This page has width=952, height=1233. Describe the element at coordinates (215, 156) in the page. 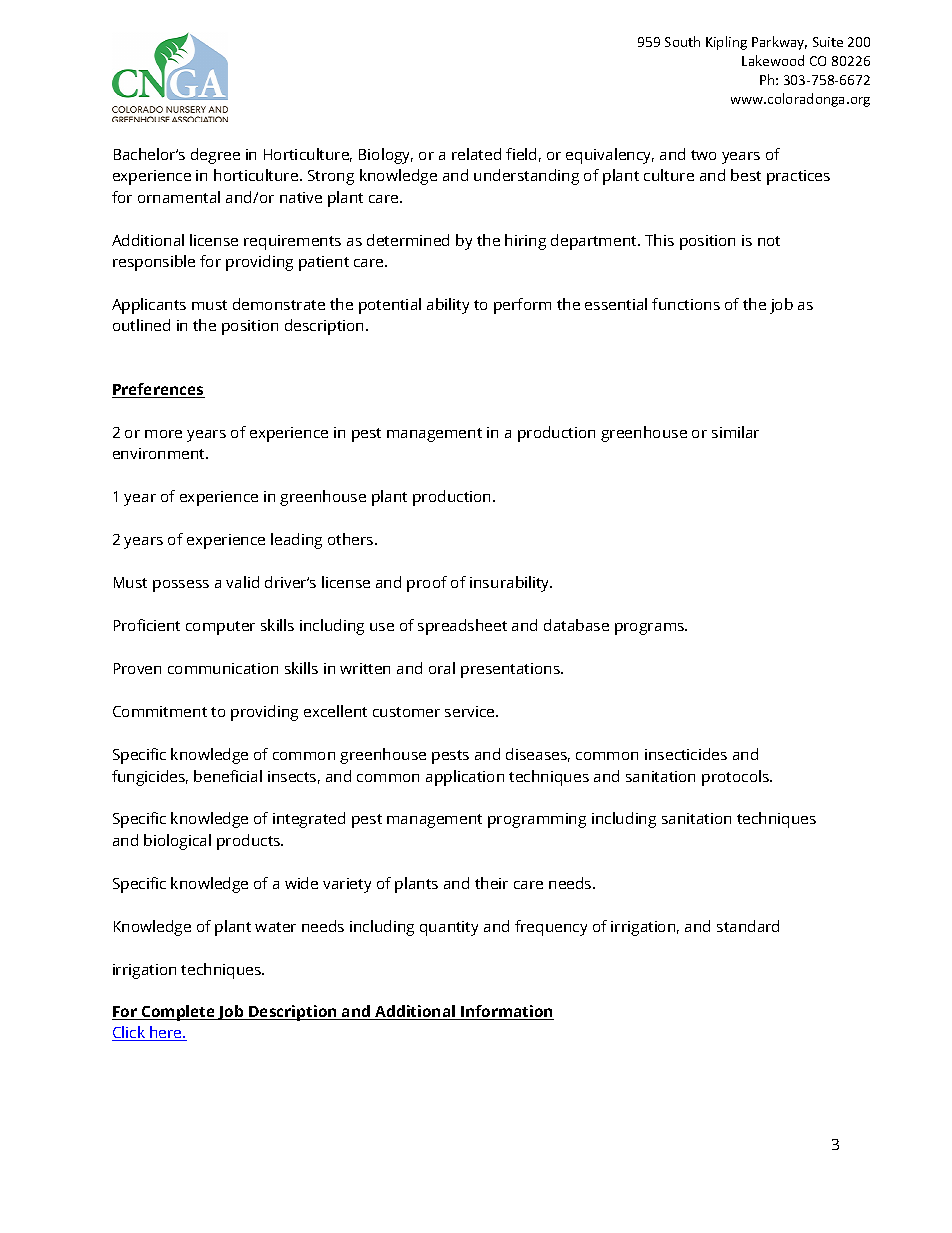

I see `degree` at that location.
